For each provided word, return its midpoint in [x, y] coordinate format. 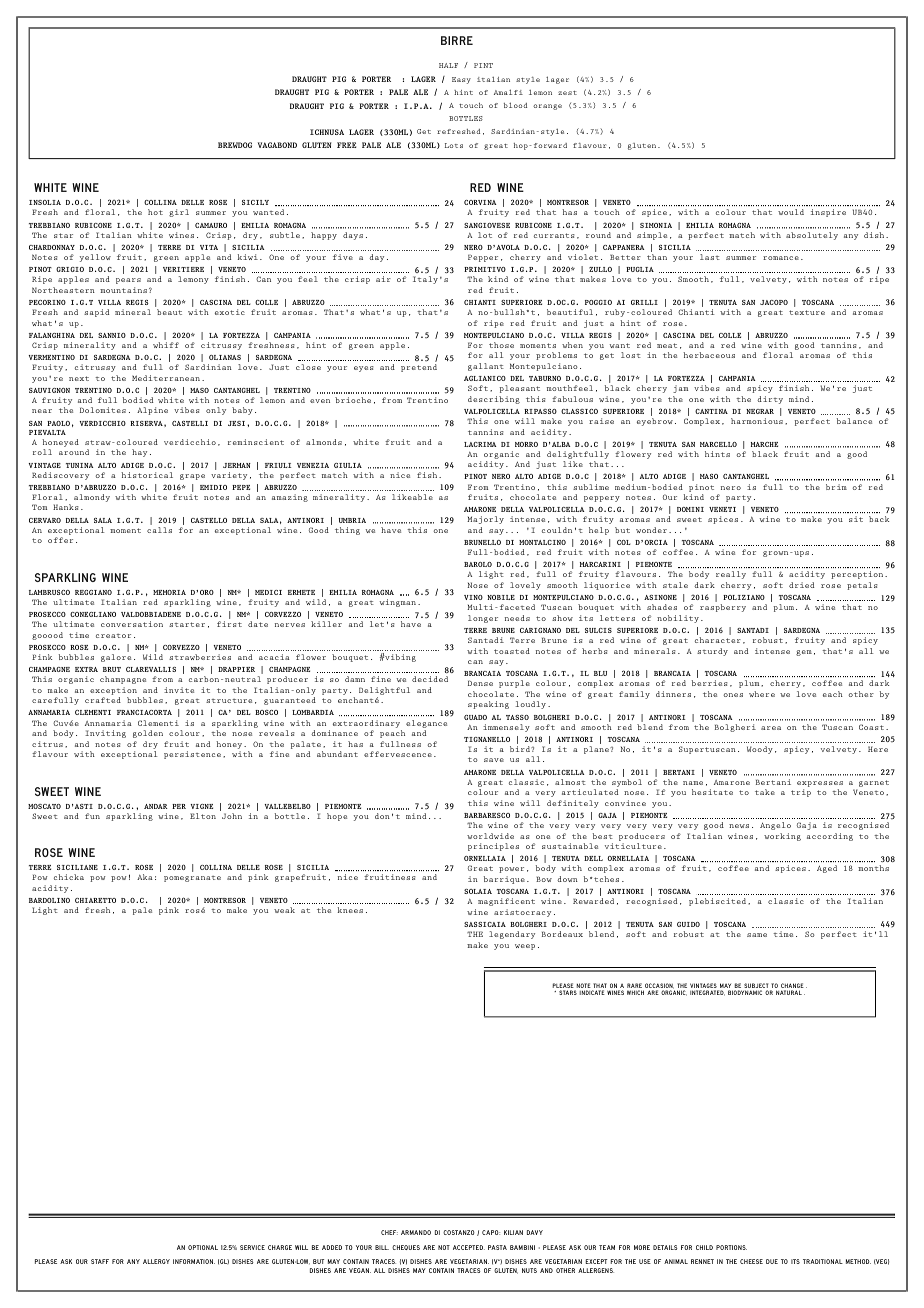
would [791, 212]
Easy [461, 80]
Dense [480, 683]
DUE [772, 1261]
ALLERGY [156, 1261]
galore [116, 658]
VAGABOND [277, 145]
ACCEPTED [469, 1247]
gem [804, 653]
